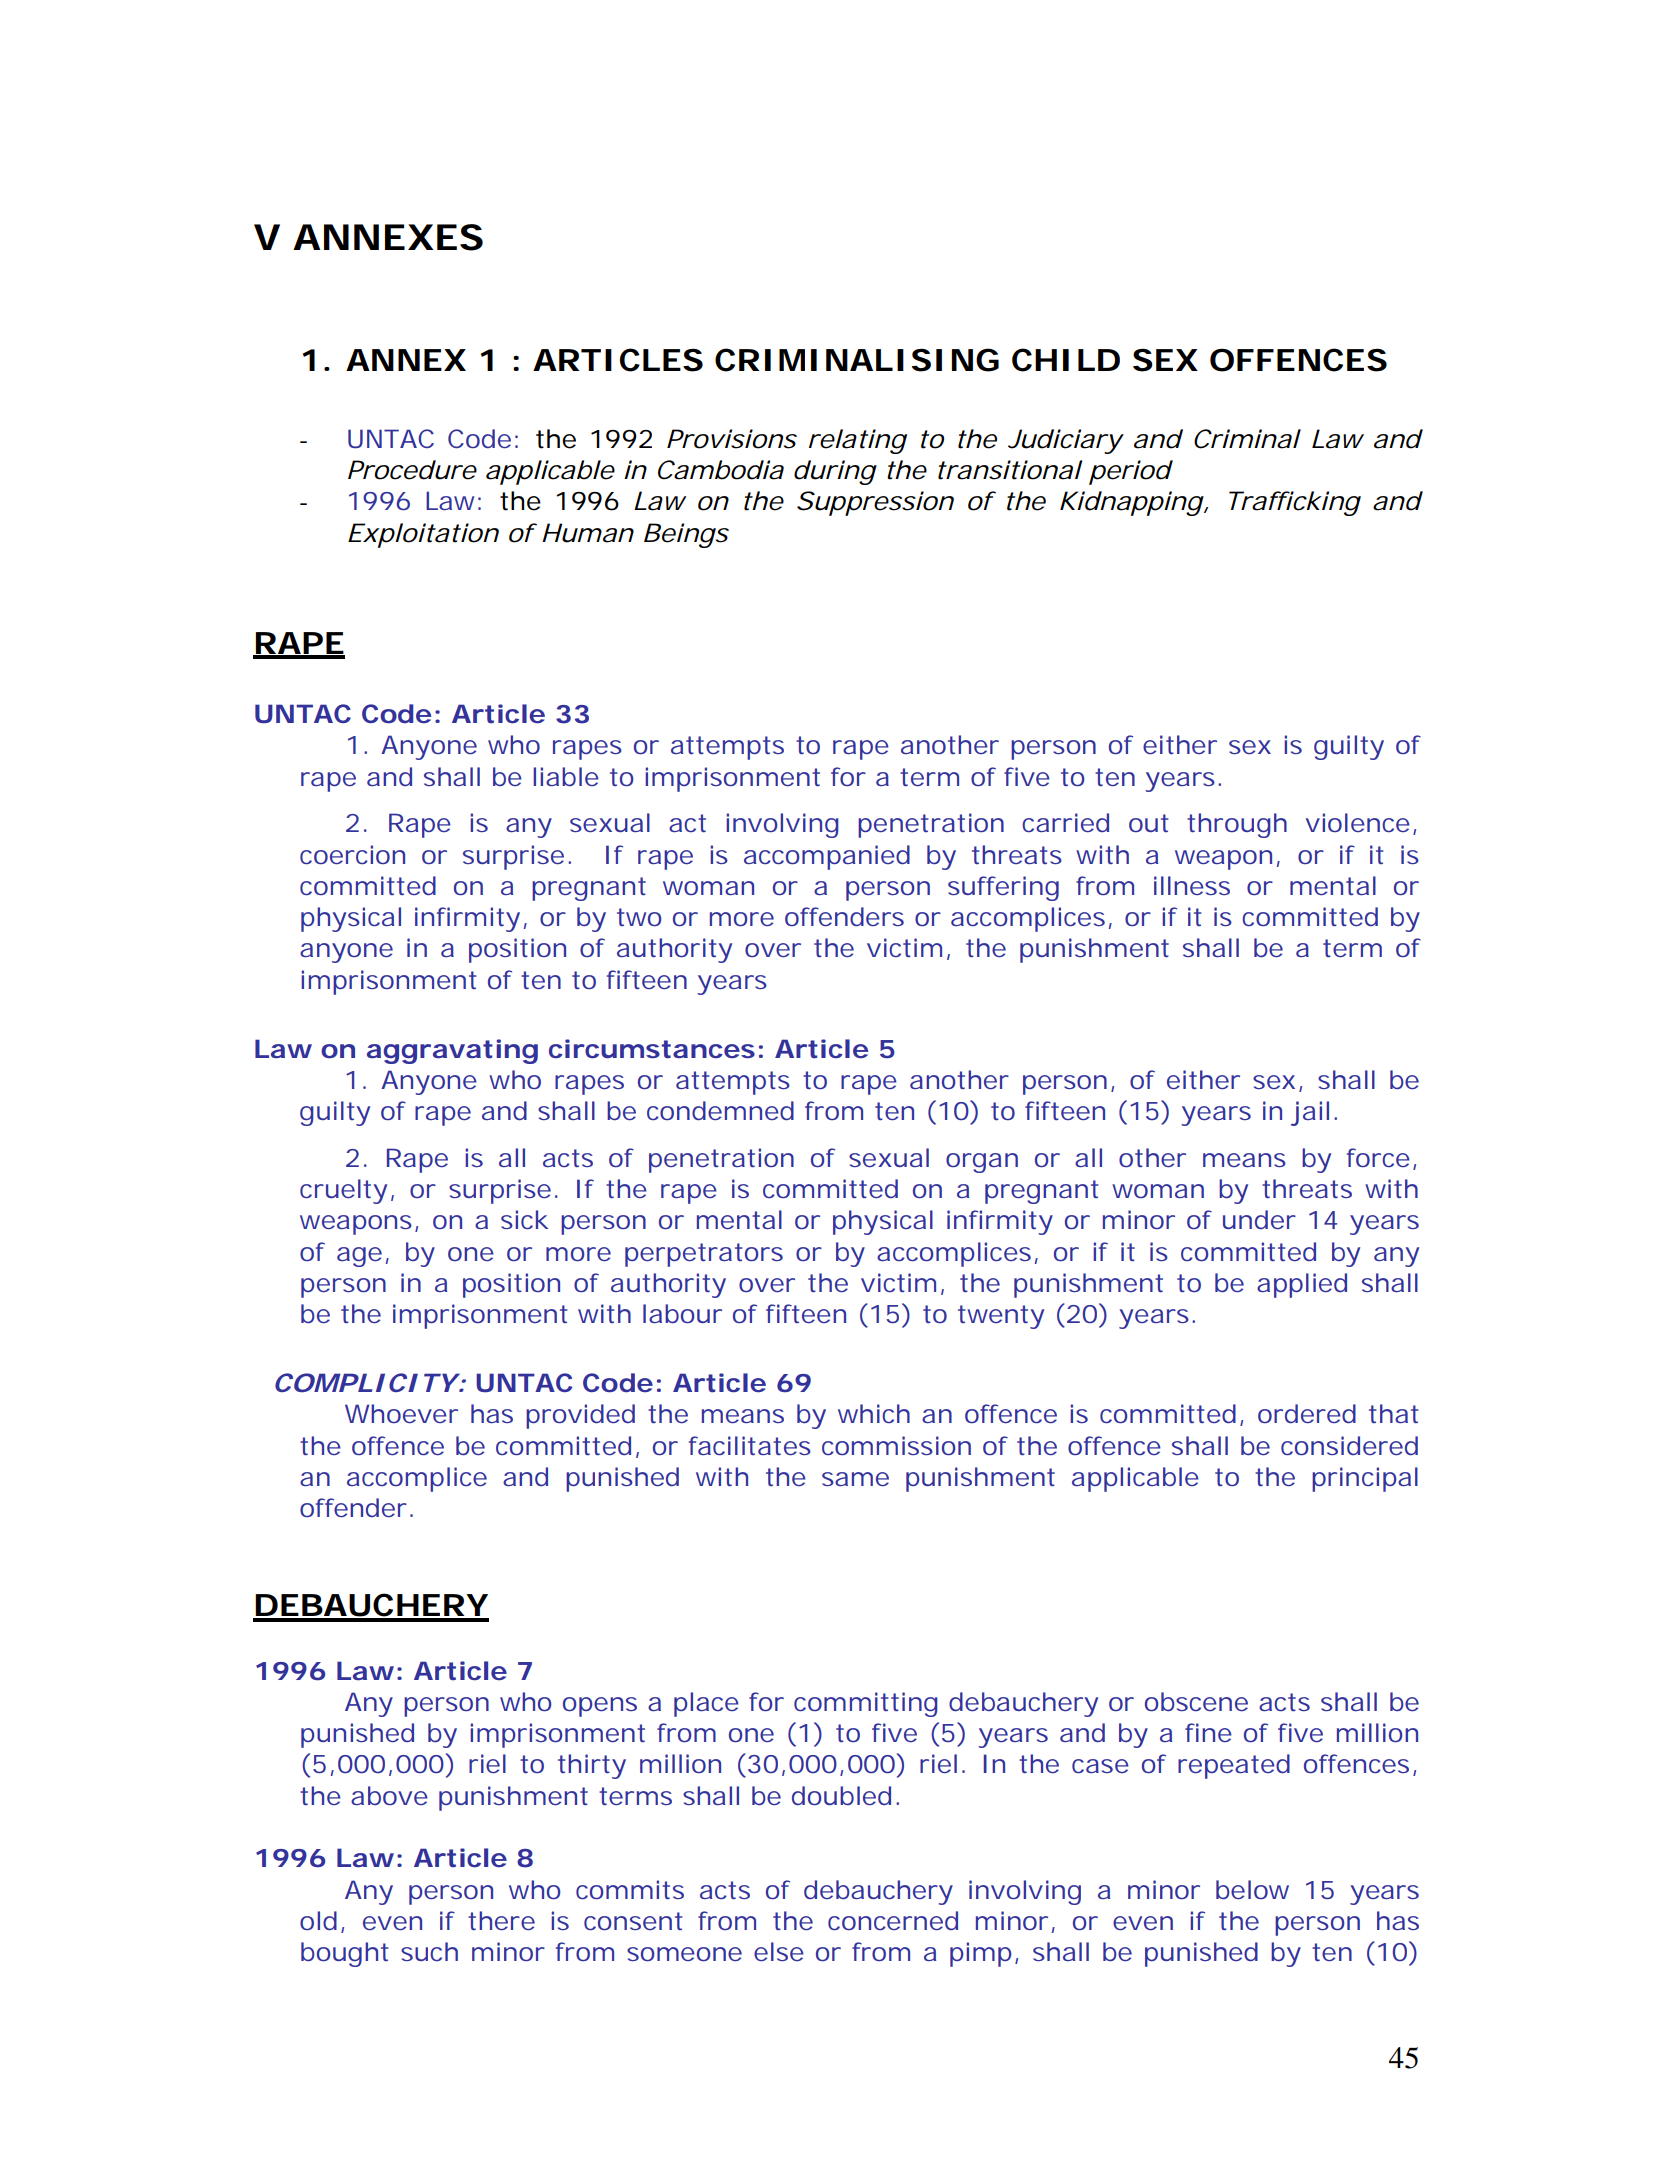 This page has height=2166, width=1673. I want to click on under, so click(1259, 1219).
